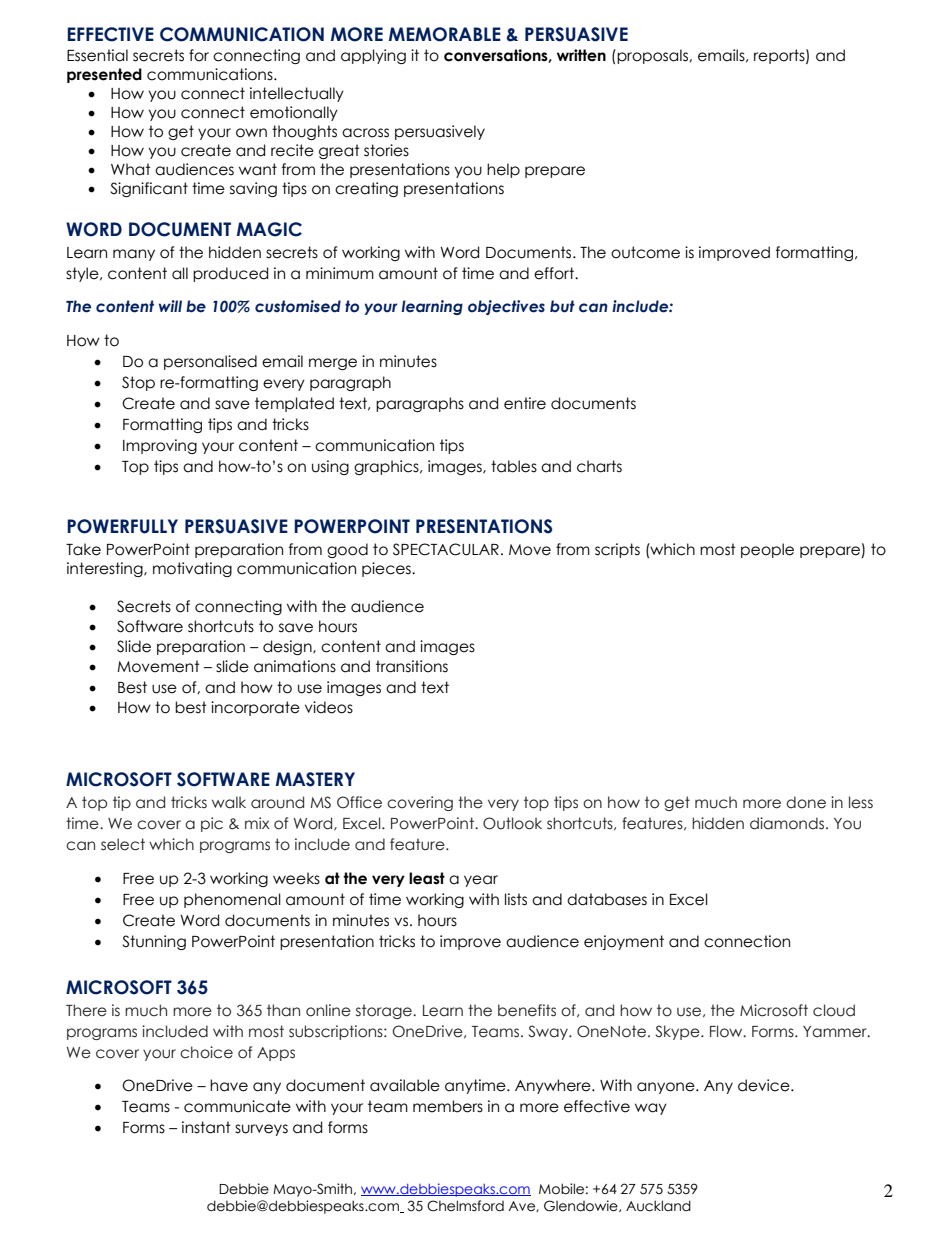 This screenshot has width=952, height=1233. I want to click on motivating, so click(192, 569).
